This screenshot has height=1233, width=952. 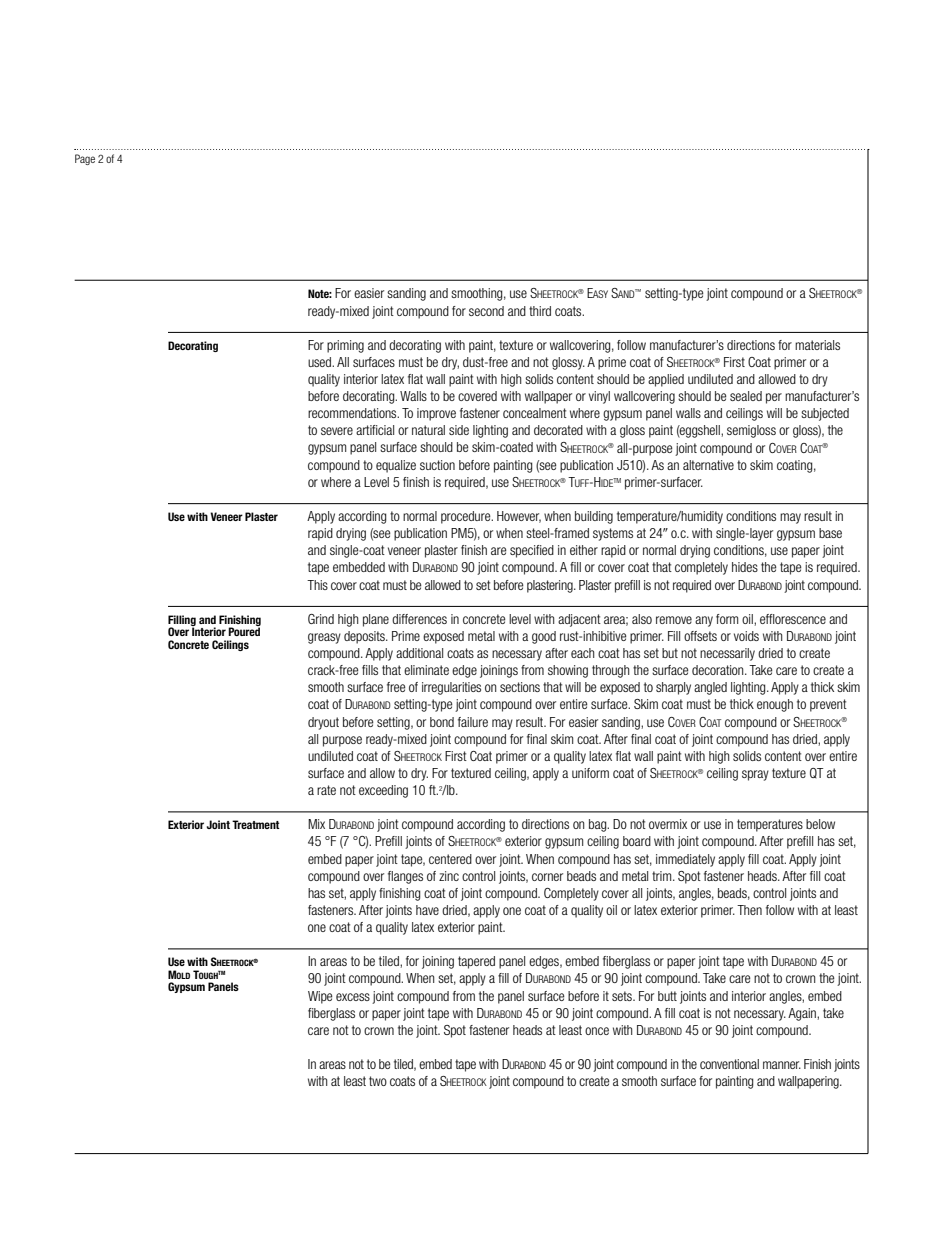 I want to click on Page, so click(x=85, y=159).
